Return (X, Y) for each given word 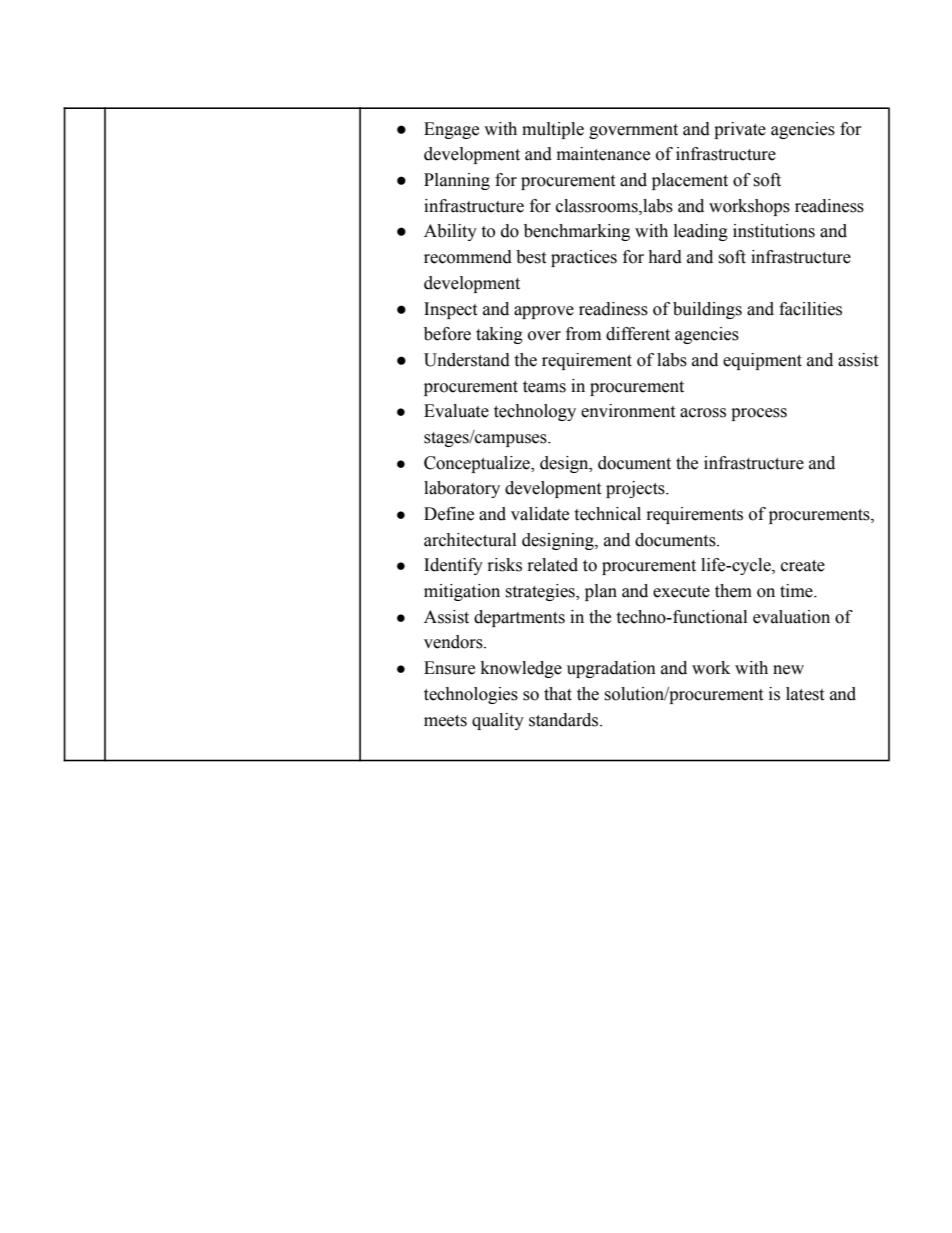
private (740, 130)
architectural (470, 540)
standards (565, 720)
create (803, 566)
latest (805, 694)
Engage (451, 130)
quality (498, 721)
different (638, 334)
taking (499, 335)
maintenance (603, 154)
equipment (762, 361)
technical (607, 514)
